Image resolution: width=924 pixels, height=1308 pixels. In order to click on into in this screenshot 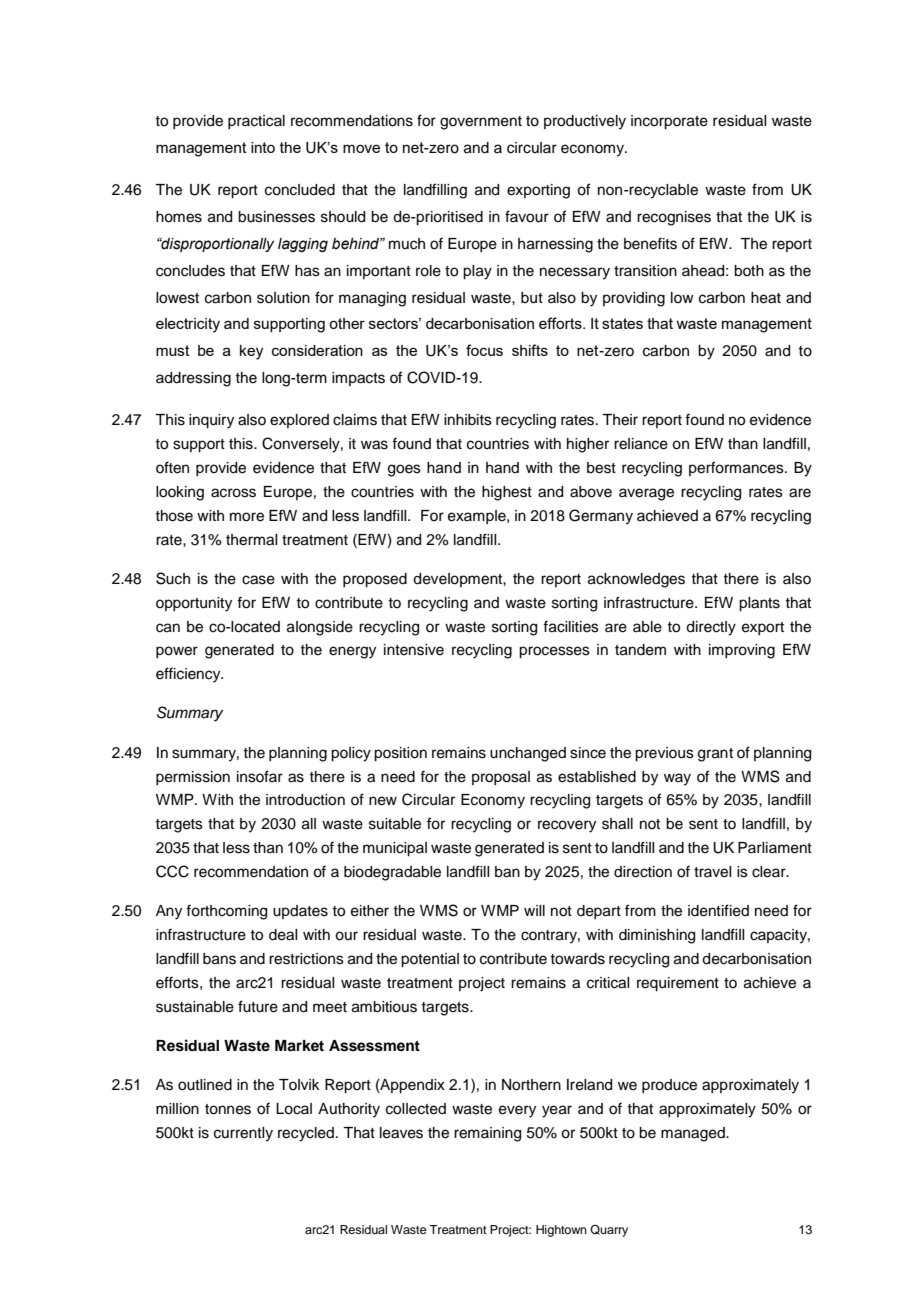, I will do `click(263, 147)`.
